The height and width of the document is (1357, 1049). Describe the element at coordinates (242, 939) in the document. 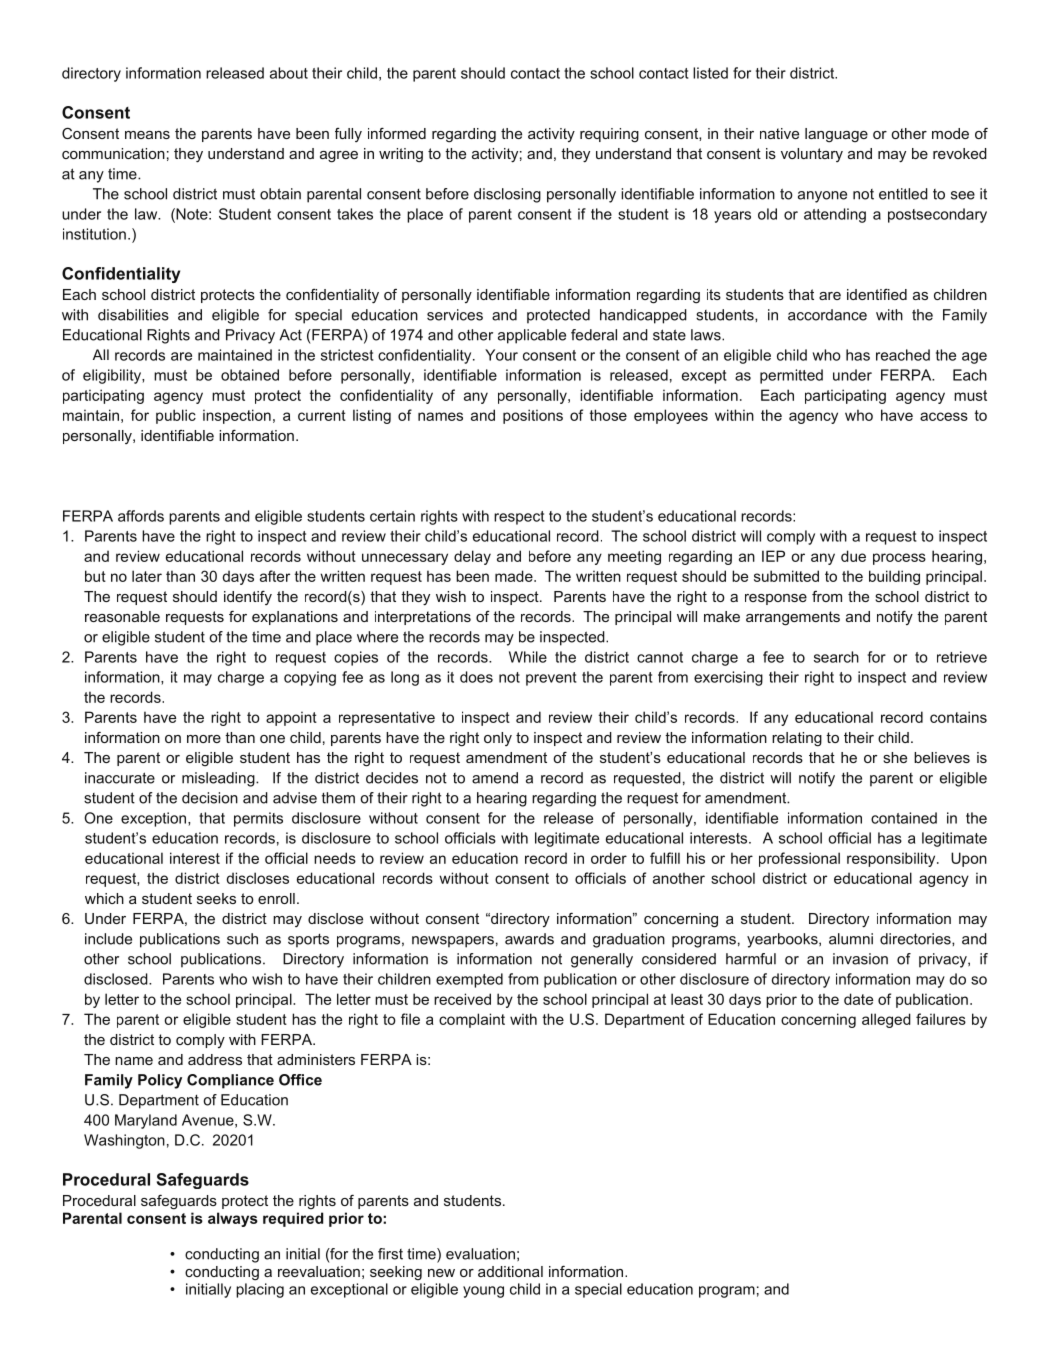

I see `such` at that location.
